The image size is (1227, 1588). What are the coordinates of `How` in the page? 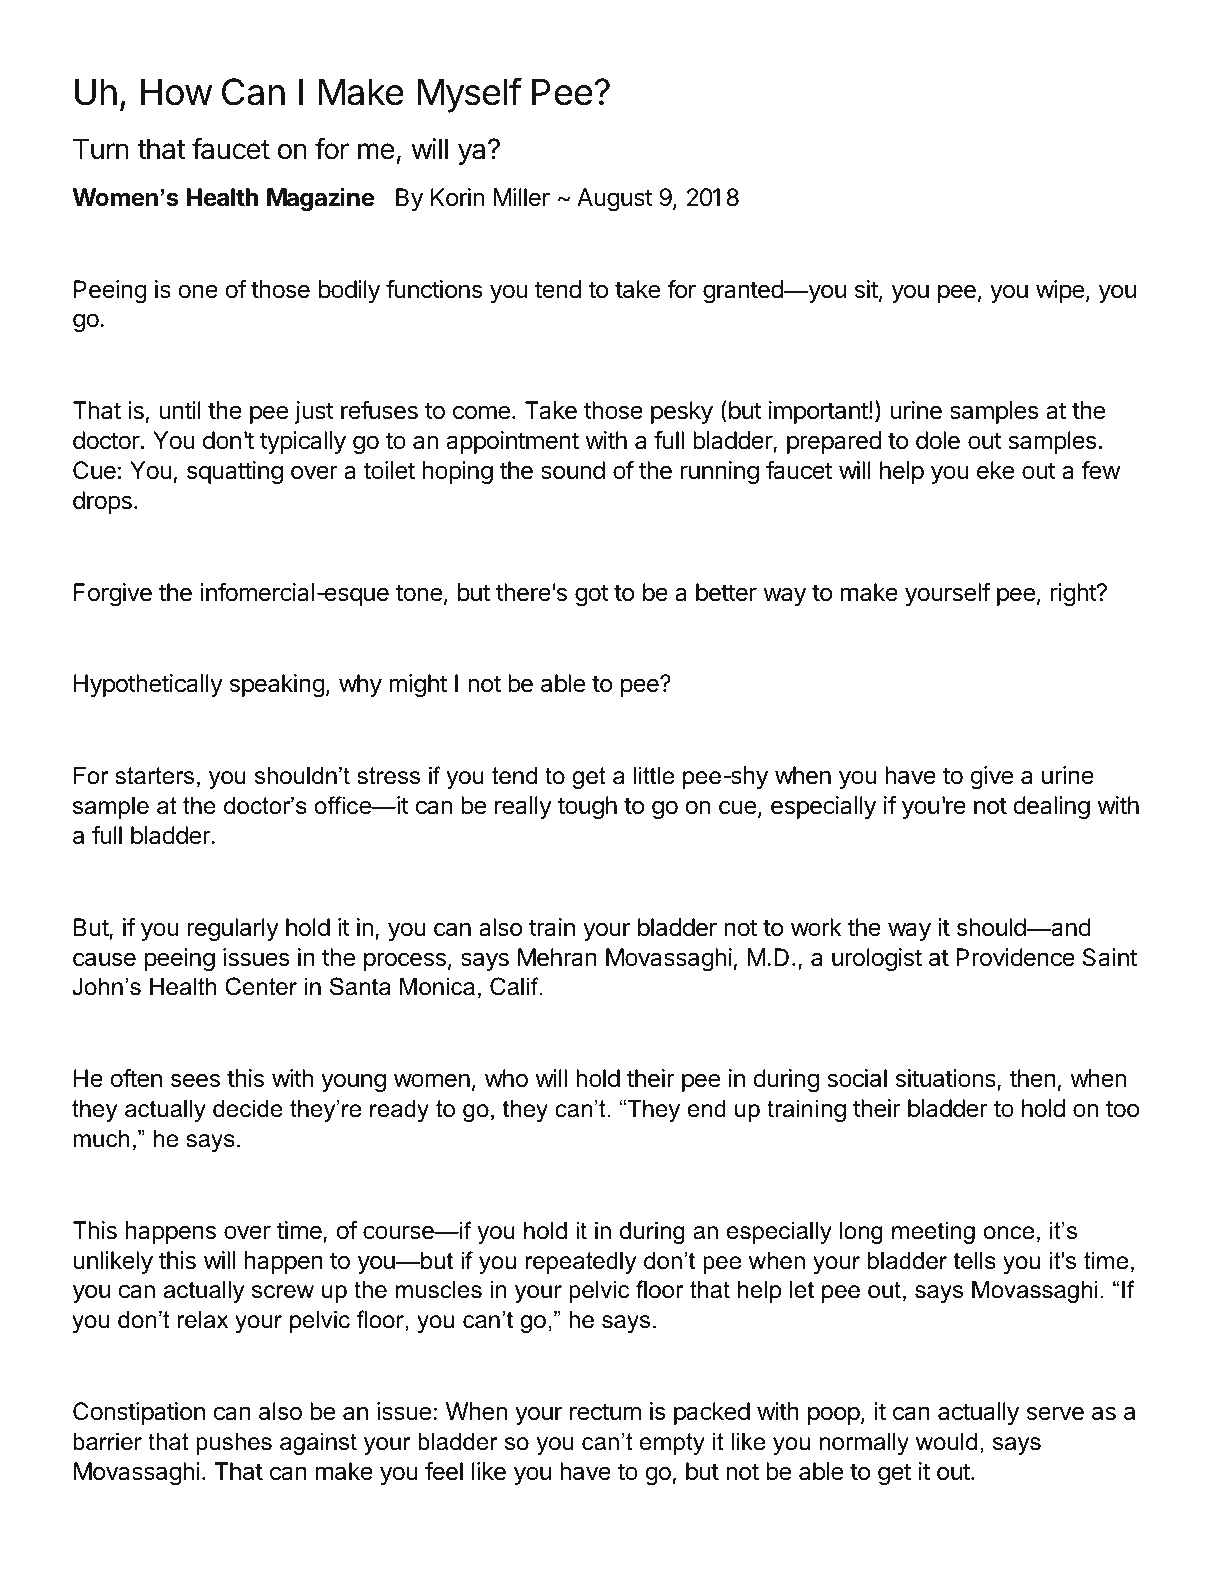 It's located at (176, 92).
